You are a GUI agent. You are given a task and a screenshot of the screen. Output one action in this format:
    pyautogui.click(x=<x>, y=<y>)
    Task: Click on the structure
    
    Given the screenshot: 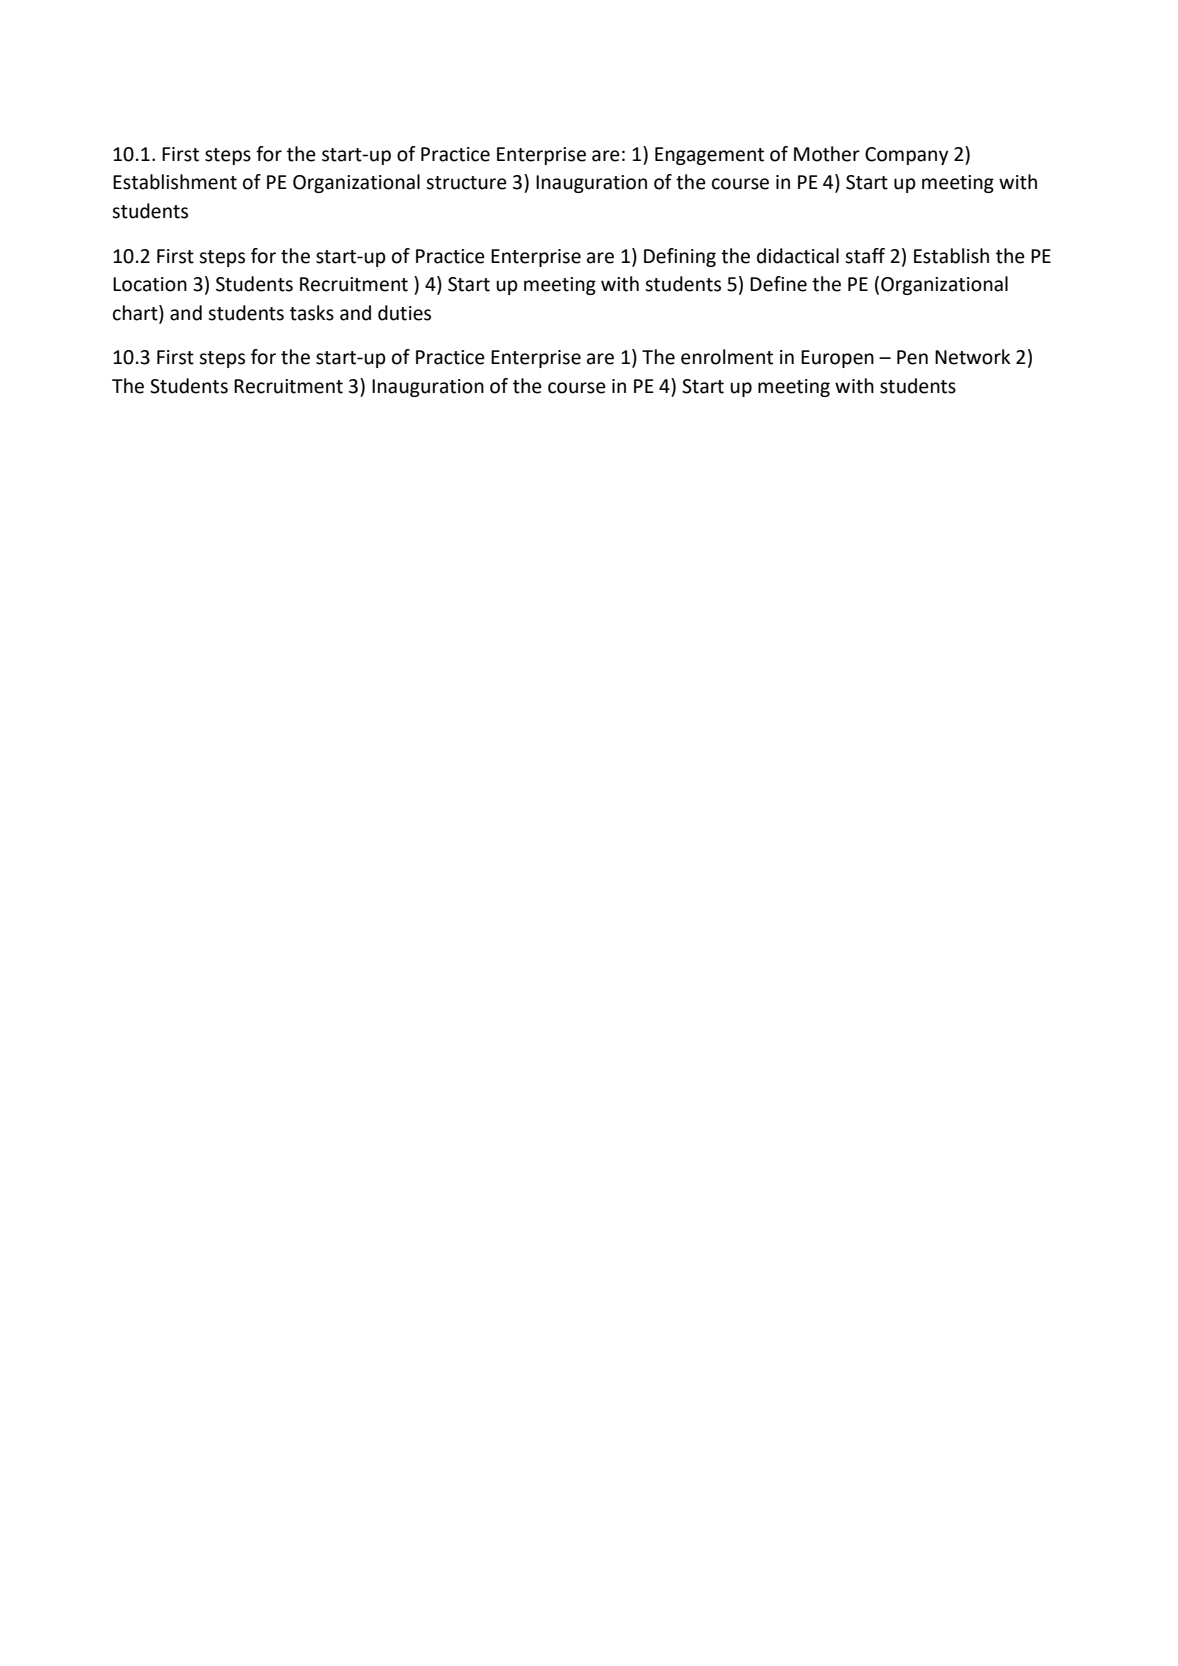 What is the action you would take?
    pyautogui.click(x=466, y=183)
